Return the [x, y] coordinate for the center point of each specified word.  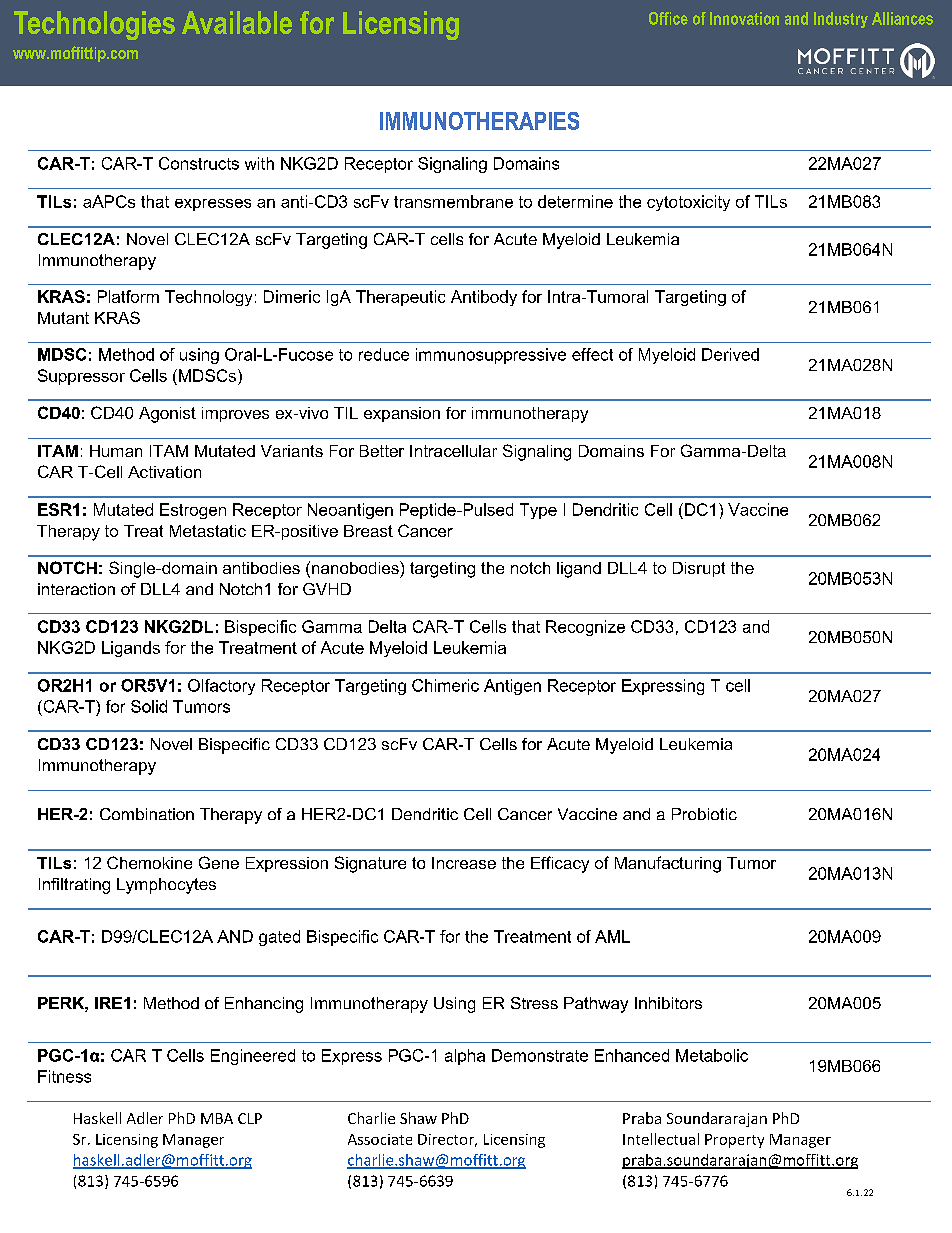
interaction [76, 589]
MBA [217, 1118]
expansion [402, 414]
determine [575, 201]
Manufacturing [668, 864]
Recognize [585, 628]
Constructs [199, 163]
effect [592, 354]
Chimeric [445, 685]
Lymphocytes [166, 886]
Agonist [167, 415]
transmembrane [453, 201]
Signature [370, 864]
